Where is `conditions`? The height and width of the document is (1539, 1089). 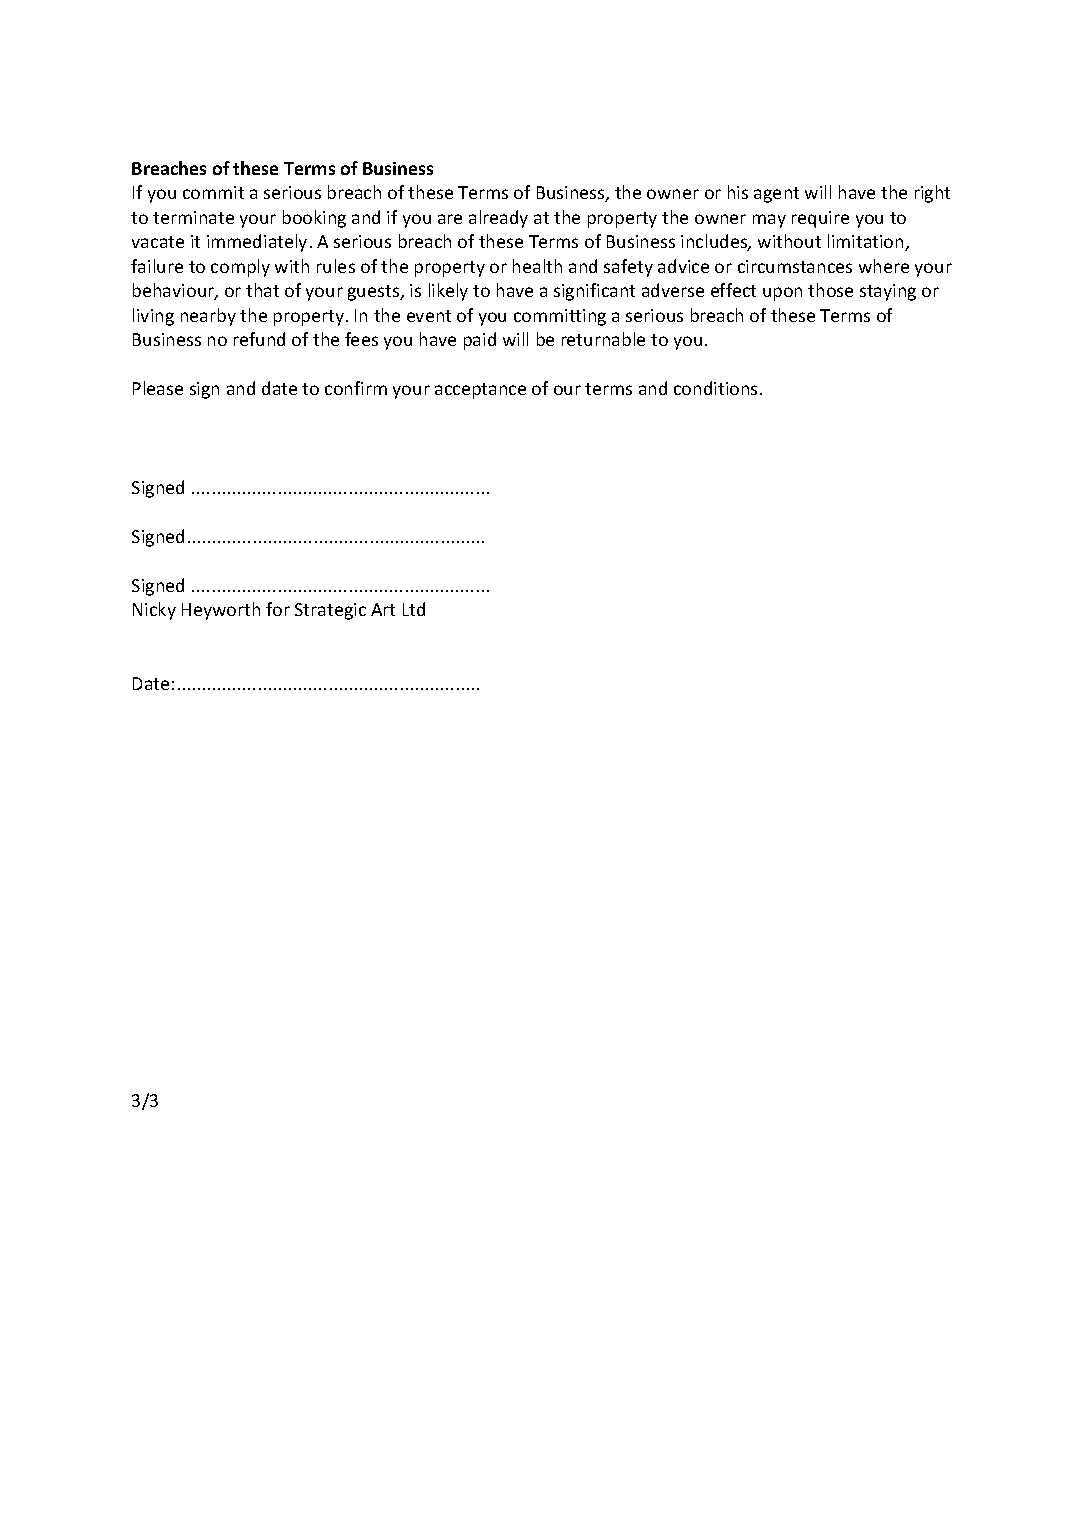 conditions is located at coordinates (715, 388).
